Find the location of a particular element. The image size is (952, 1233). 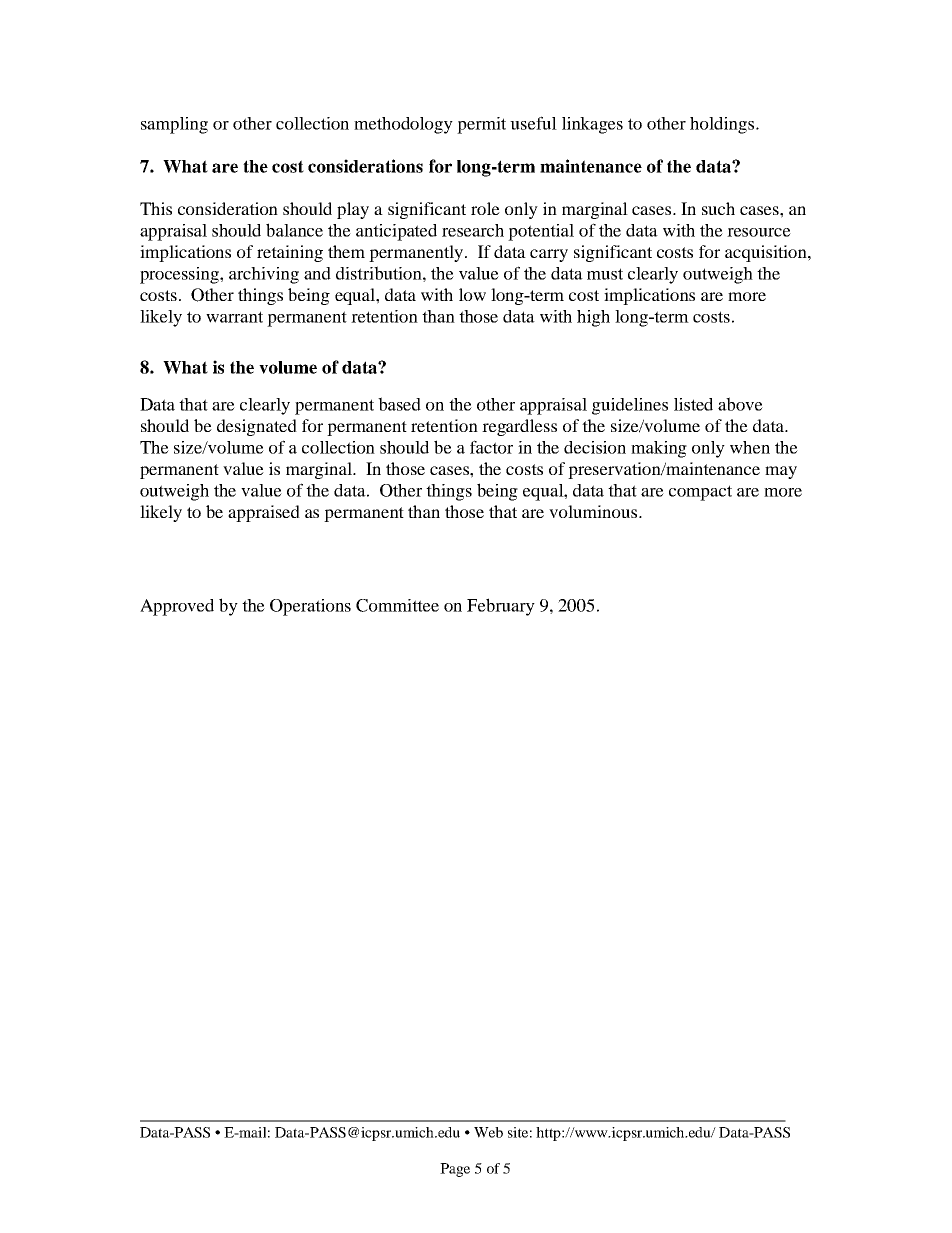

listed is located at coordinates (693, 404).
